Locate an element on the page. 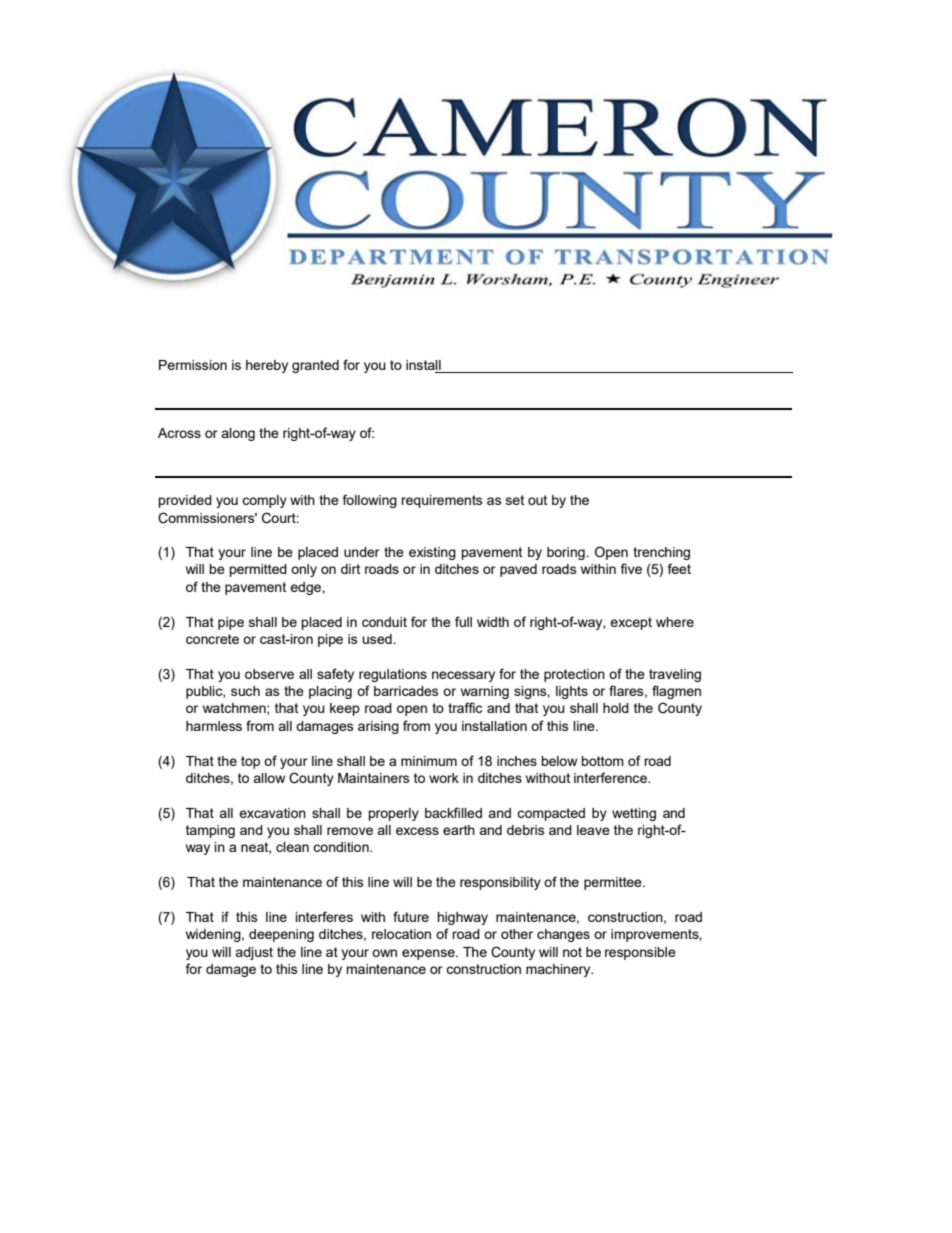 Image resolution: width=952 pixels, height=1233 pixels. leave is located at coordinates (593, 830).
